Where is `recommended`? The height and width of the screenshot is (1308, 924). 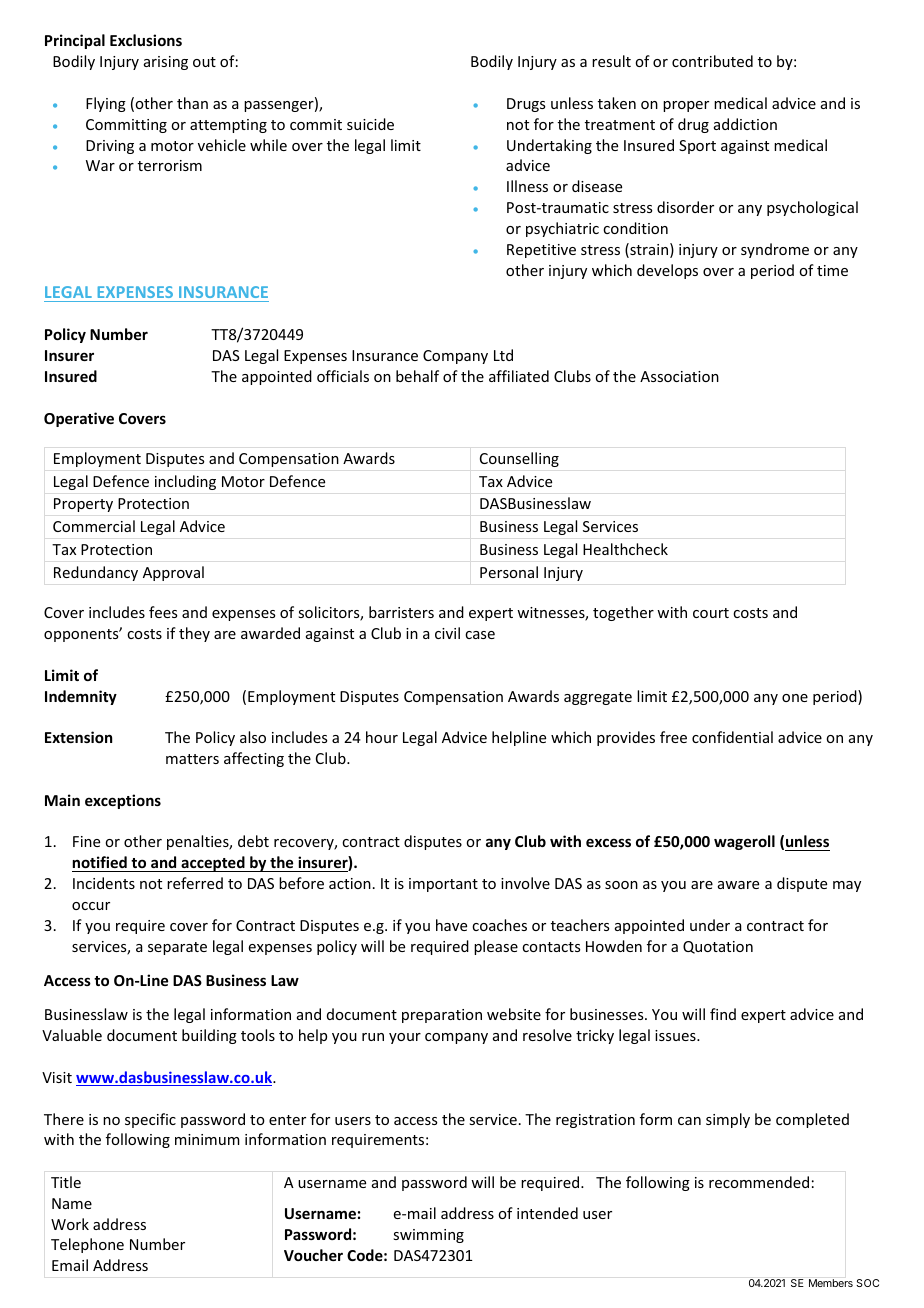 recommended is located at coordinates (759, 1182).
